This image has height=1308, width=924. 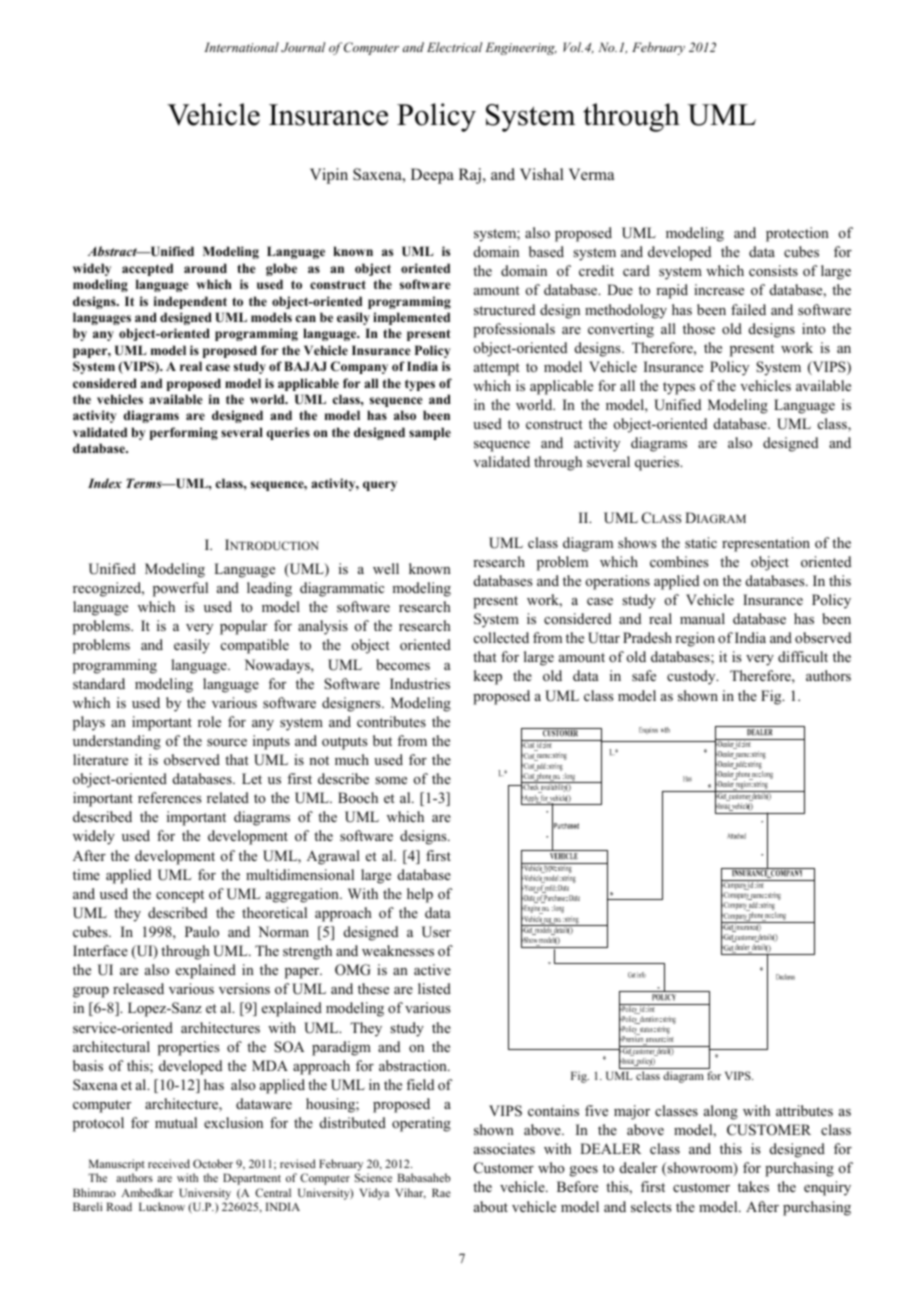 What do you see at coordinates (591, 174) in the image?
I see `Verma` at bounding box center [591, 174].
